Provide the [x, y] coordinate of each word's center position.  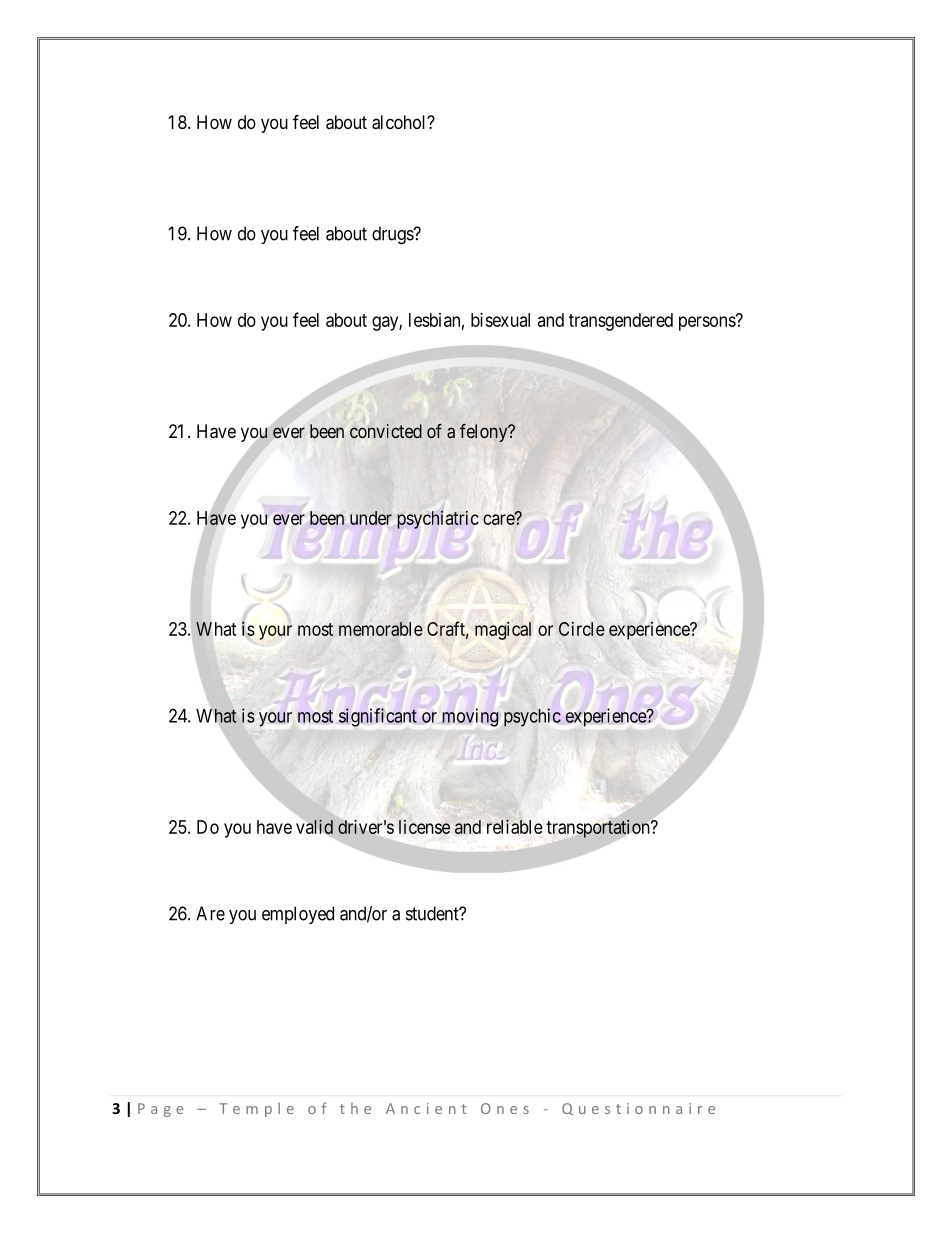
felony [485, 433]
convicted [386, 431]
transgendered [621, 322]
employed [298, 915]
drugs [393, 235]
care [499, 519]
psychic [532, 717]
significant [378, 717]
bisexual [500, 320]
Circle [582, 629]
